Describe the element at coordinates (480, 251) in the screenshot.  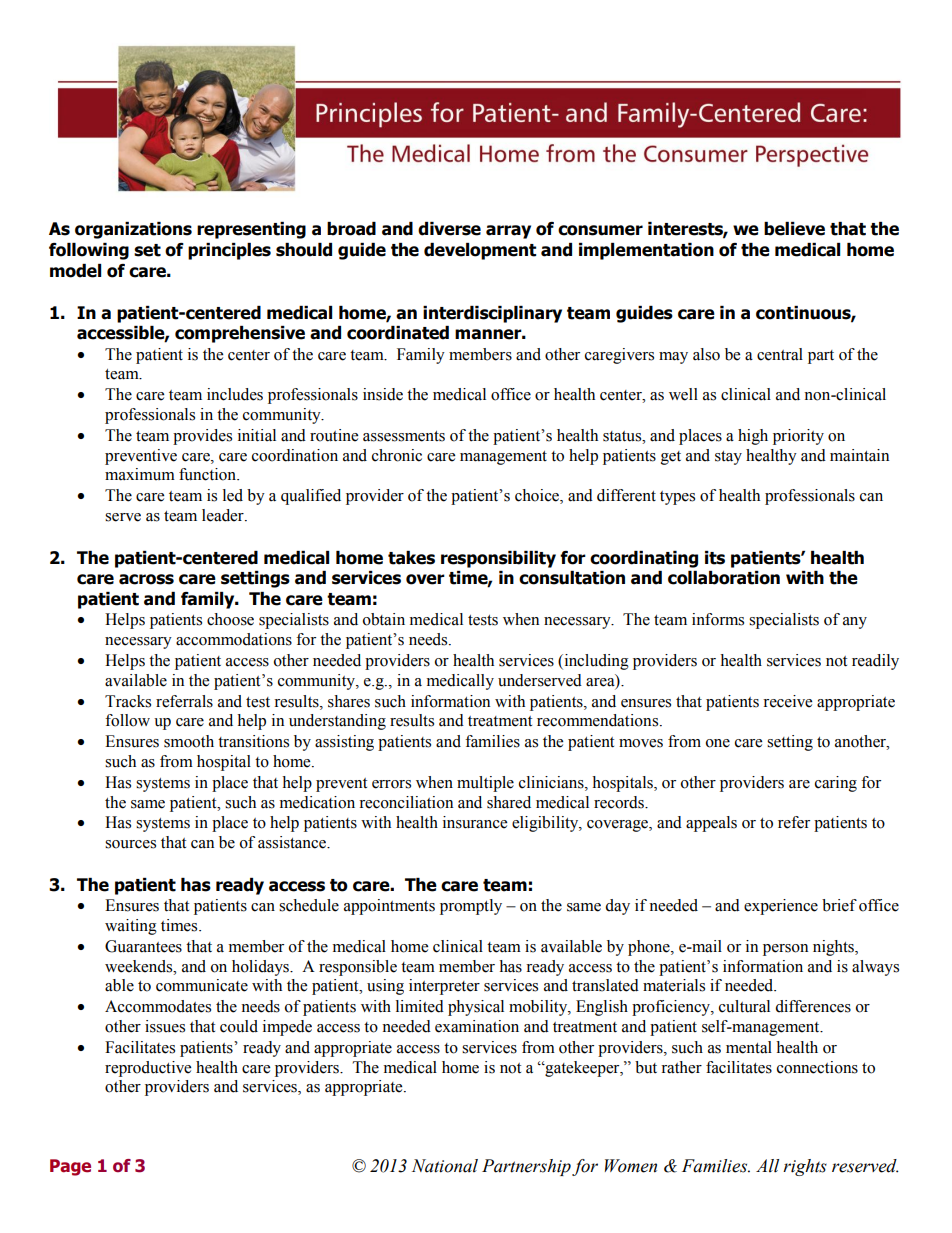
I see `development` at that location.
